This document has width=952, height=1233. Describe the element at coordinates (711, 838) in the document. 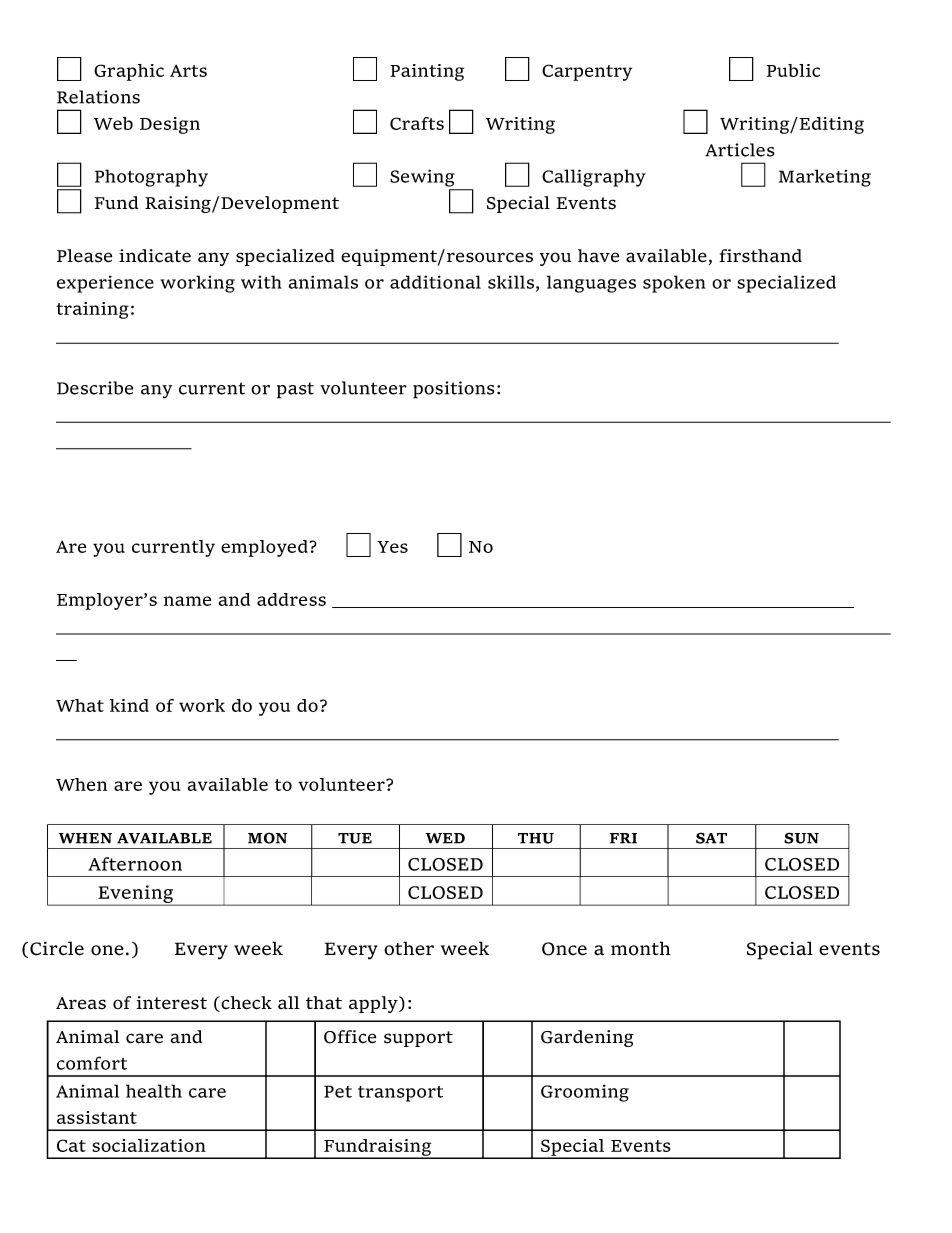

I see `SAT` at that location.
